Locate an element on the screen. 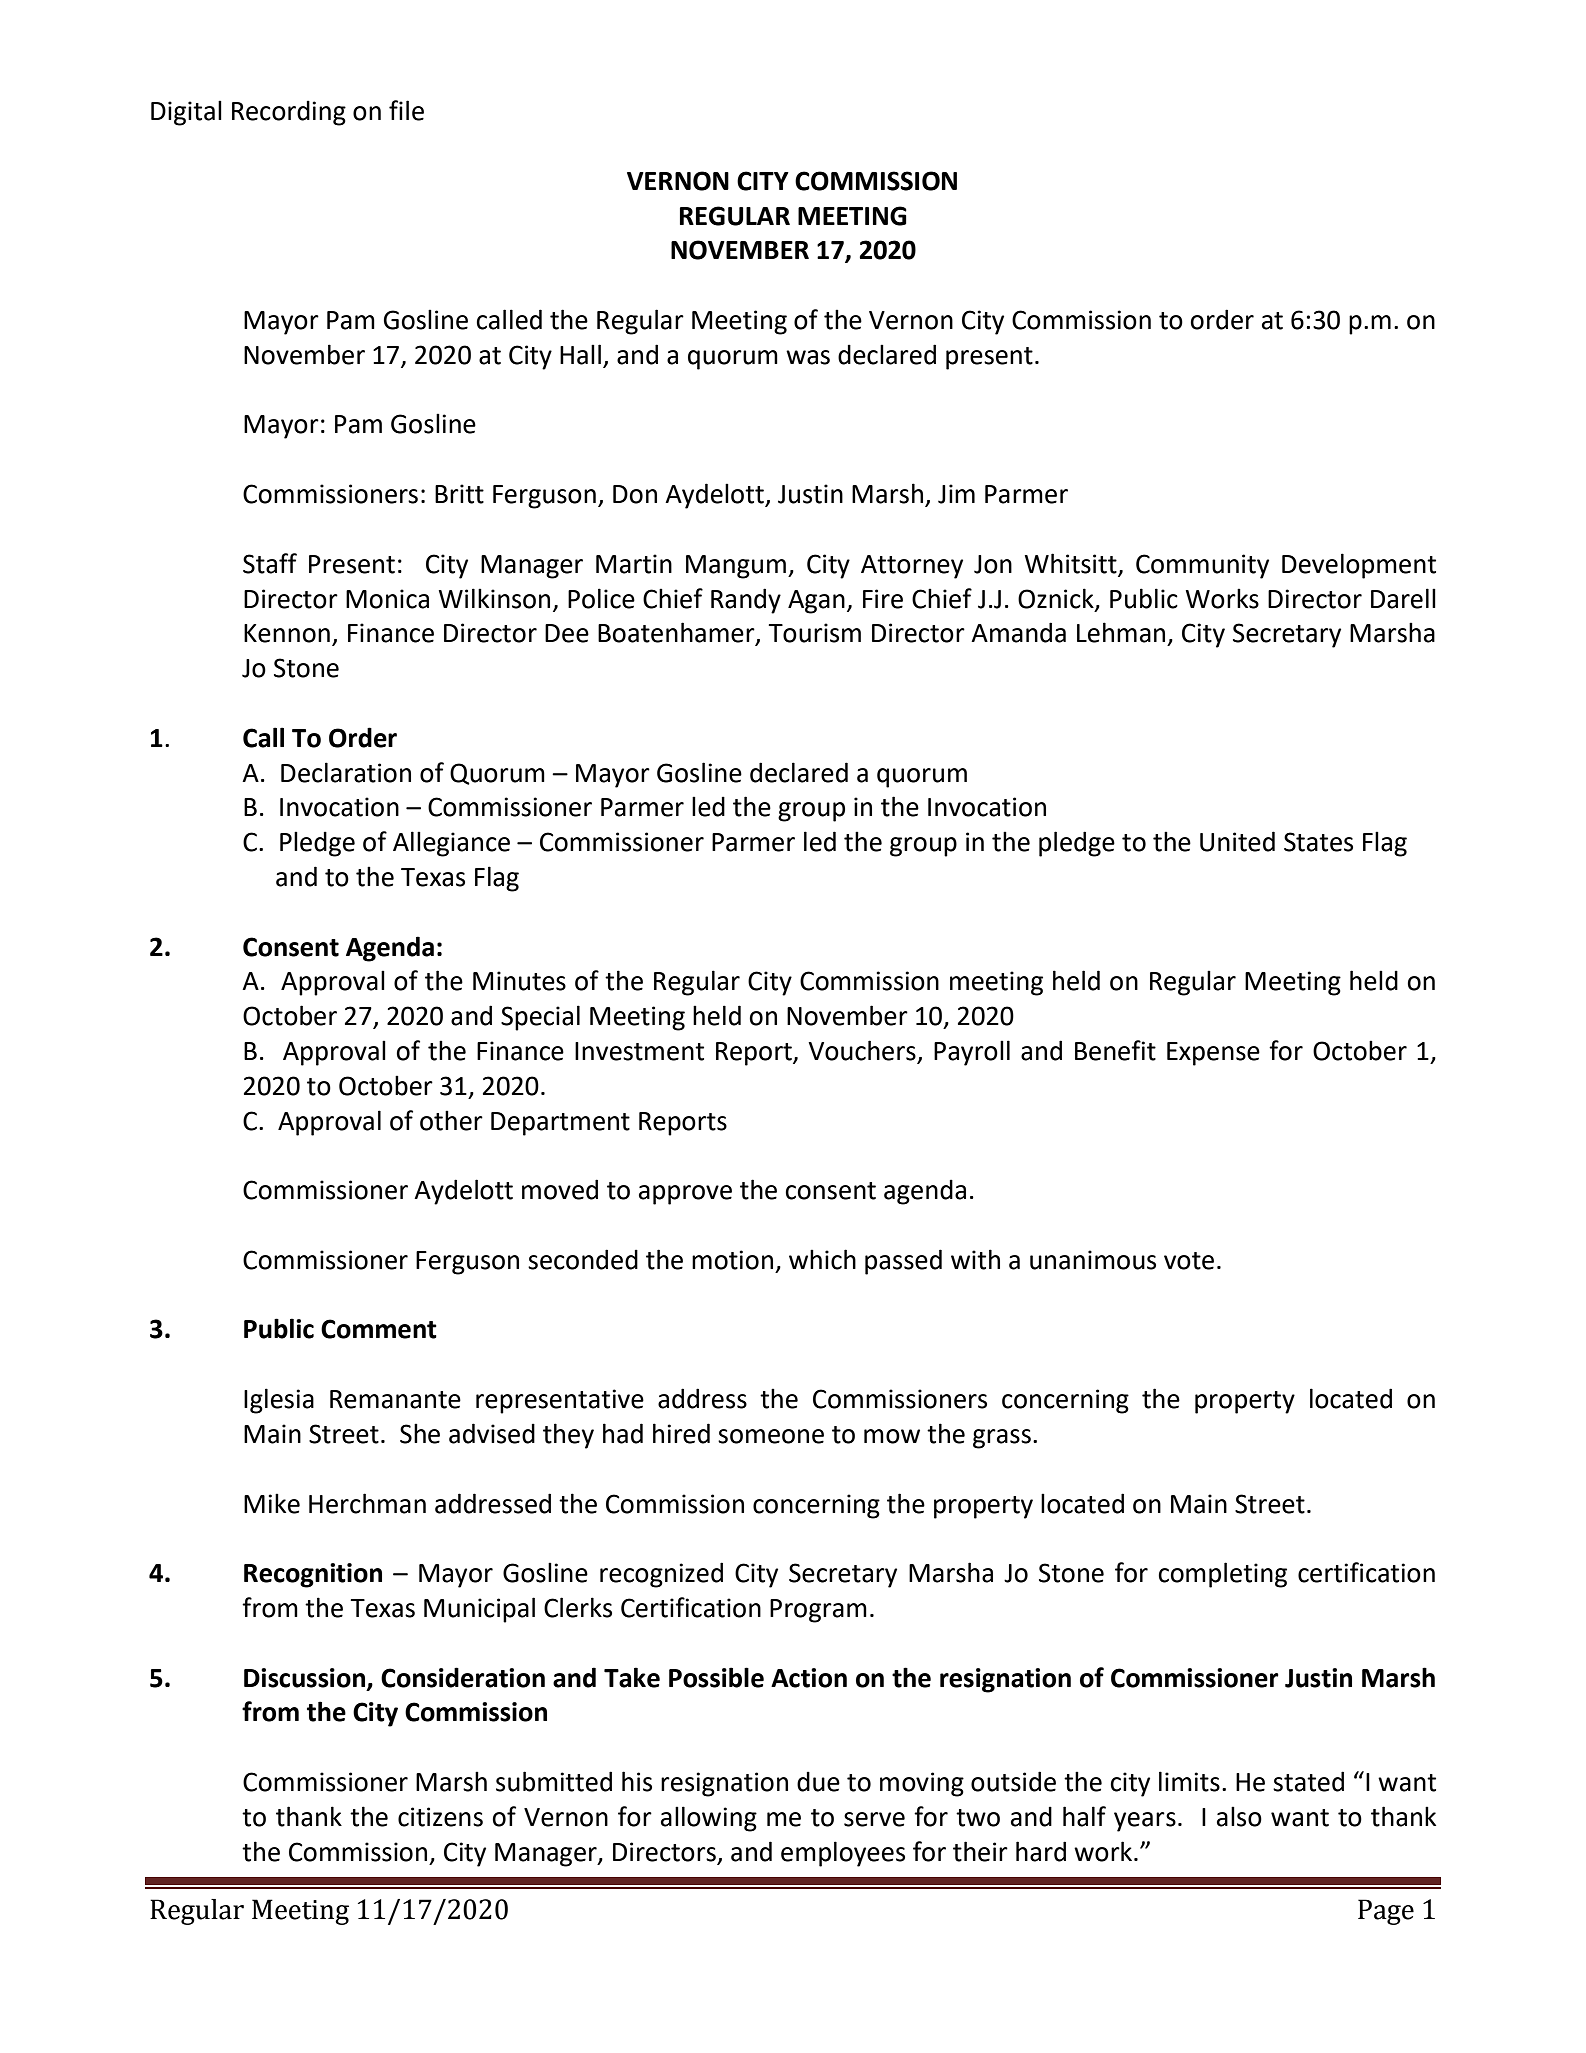  Expense is located at coordinates (1213, 1054).
